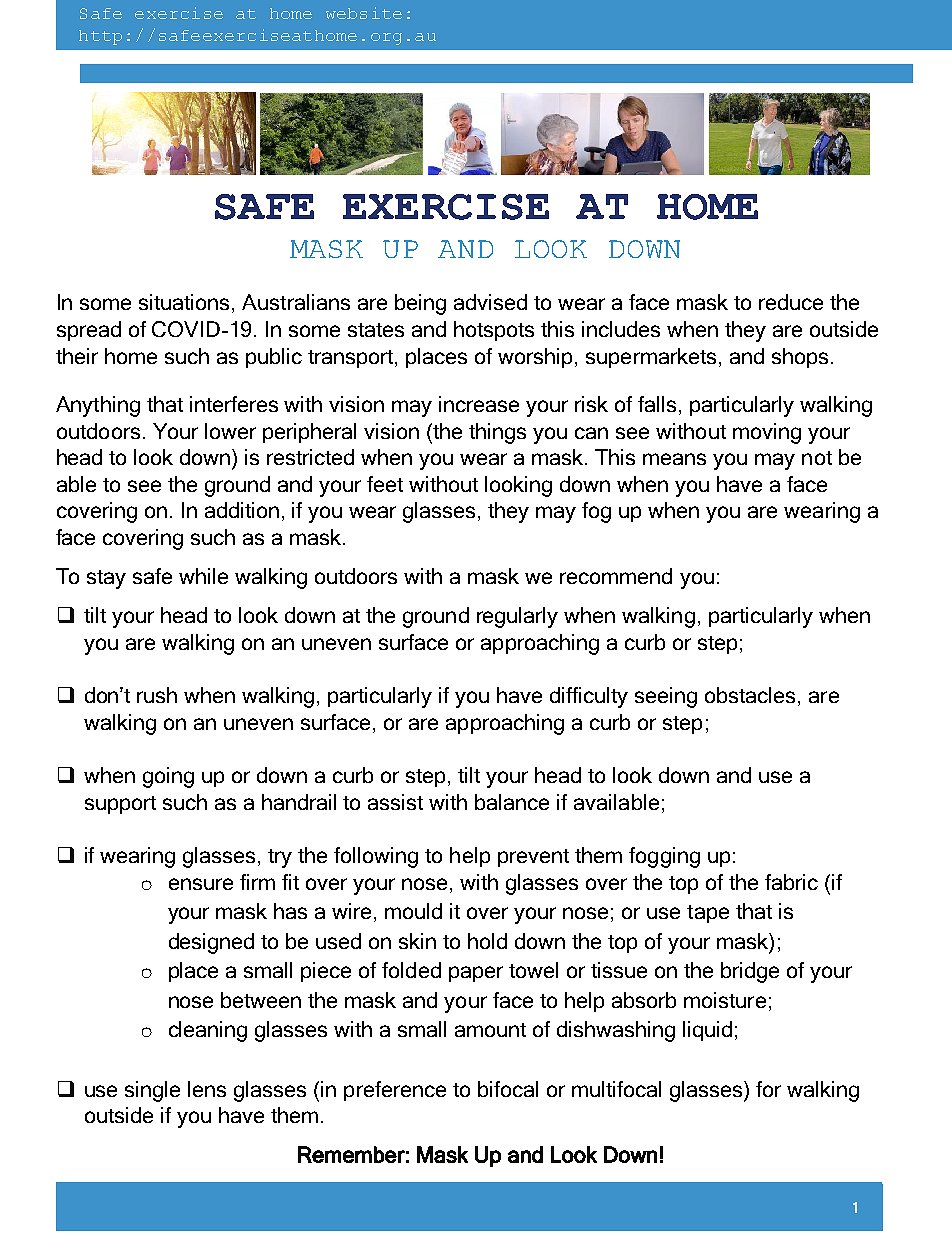  Describe the element at coordinates (791, 302) in the image. I see `reduce` at that location.
